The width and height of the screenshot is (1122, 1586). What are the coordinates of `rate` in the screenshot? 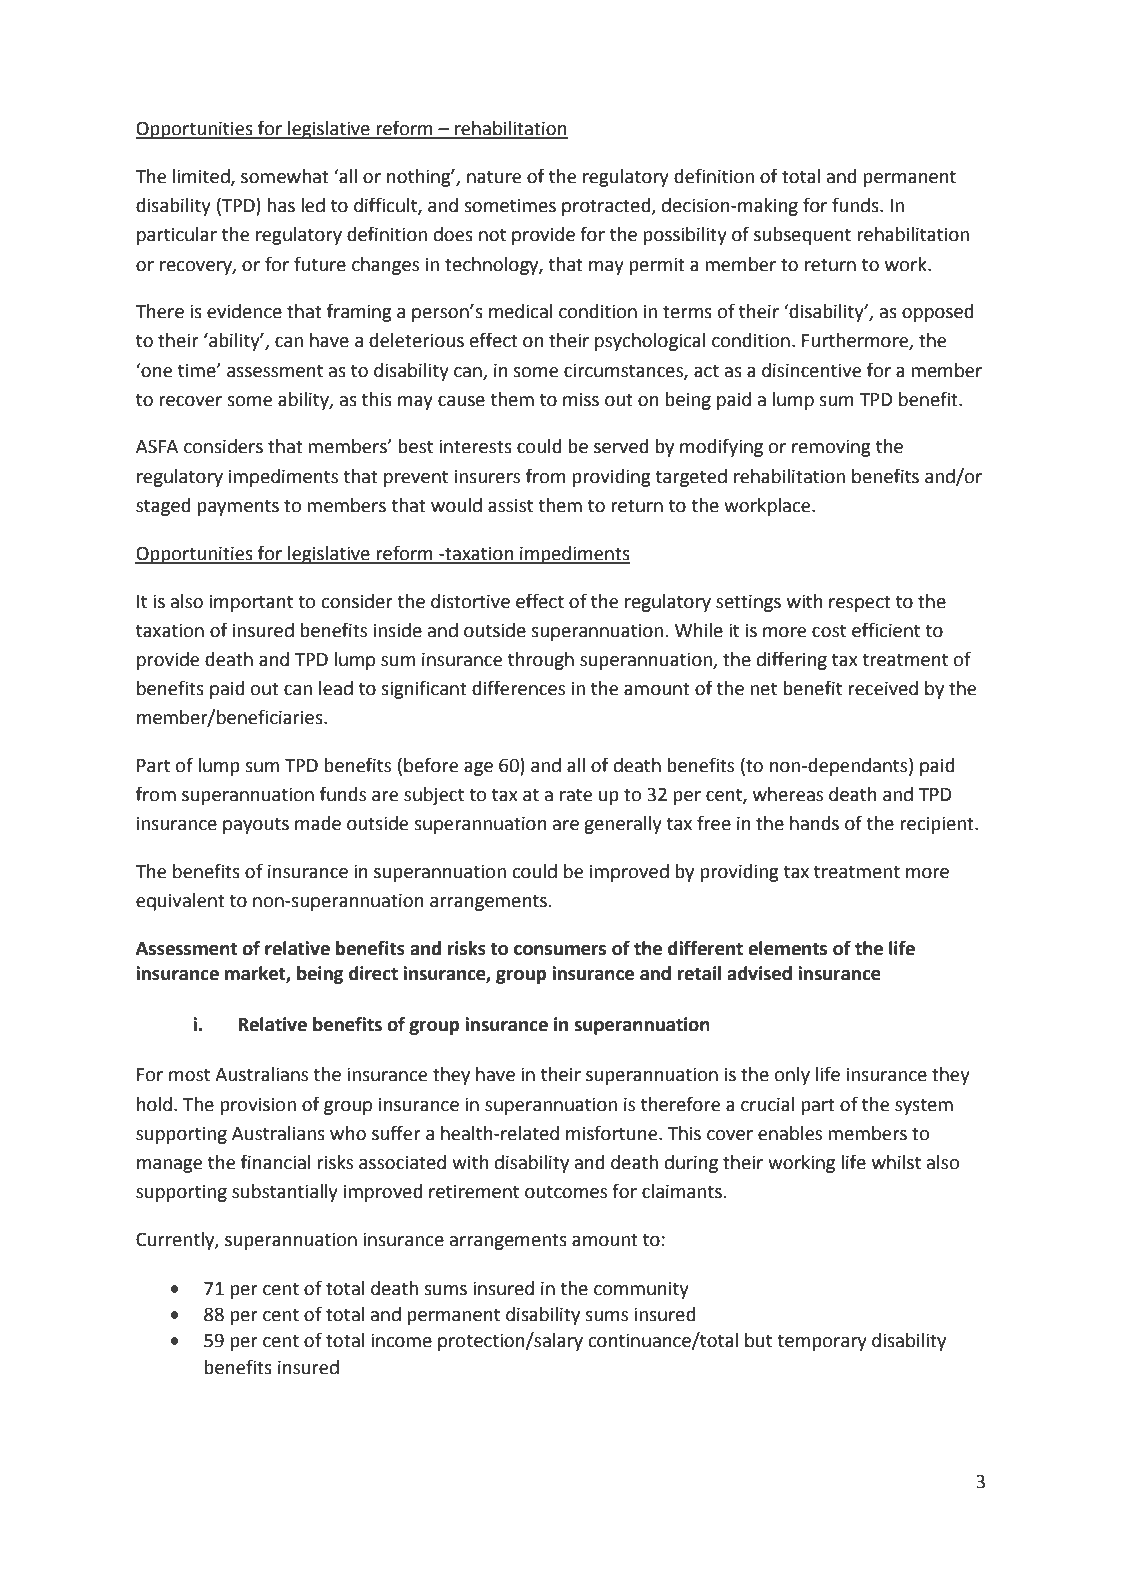 It's located at (576, 795).
